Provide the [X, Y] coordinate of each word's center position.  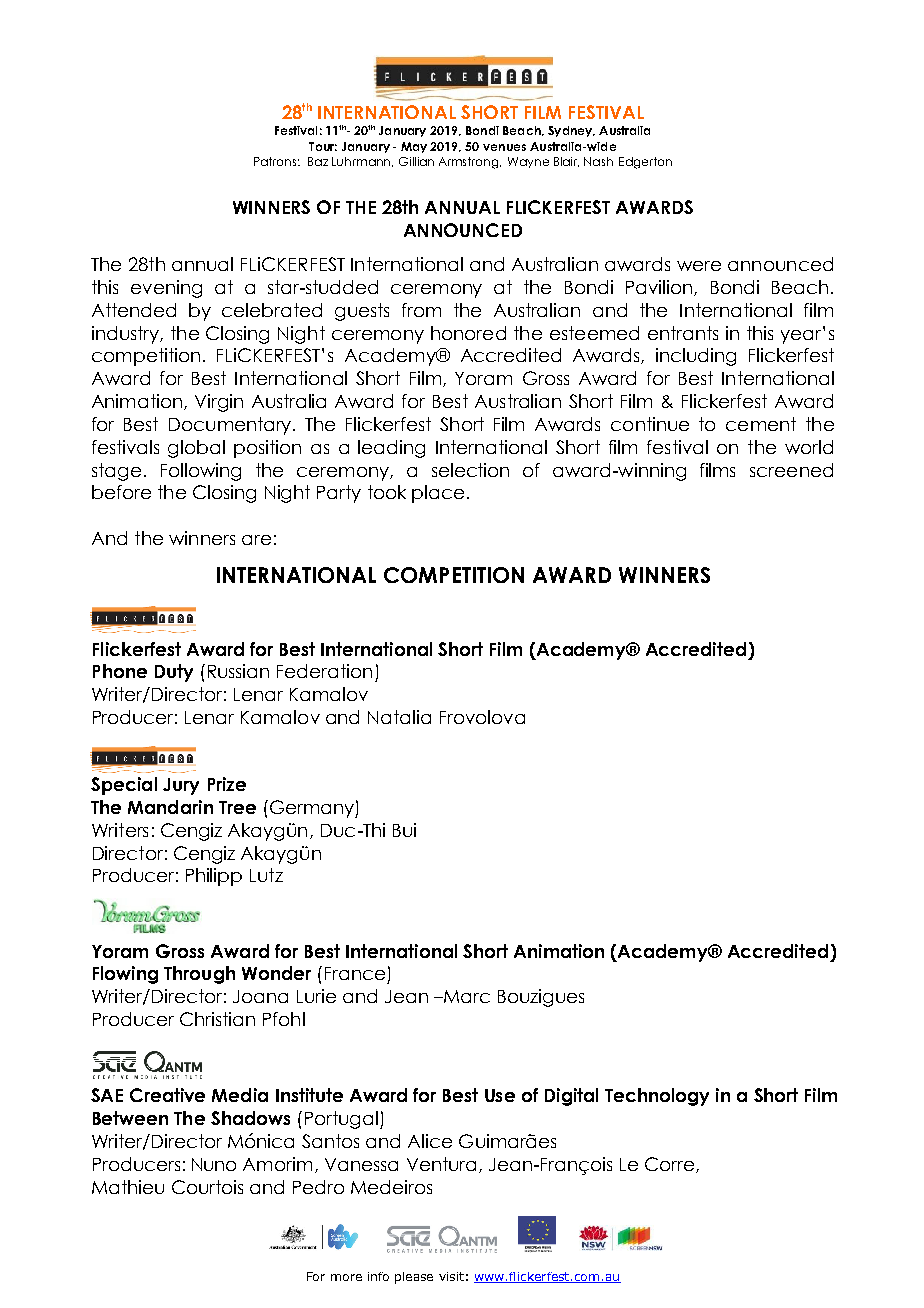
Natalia [399, 717]
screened [791, 470]
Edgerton [645, 163]
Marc [466, 996]
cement [761, 424]
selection [470, 470]
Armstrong [470, 163]
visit [451, 1276]
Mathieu [128, 1187]
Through [199, 975]
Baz [318, 161]
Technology [657, 1097]
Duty [174, 673]
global [196, 449]
